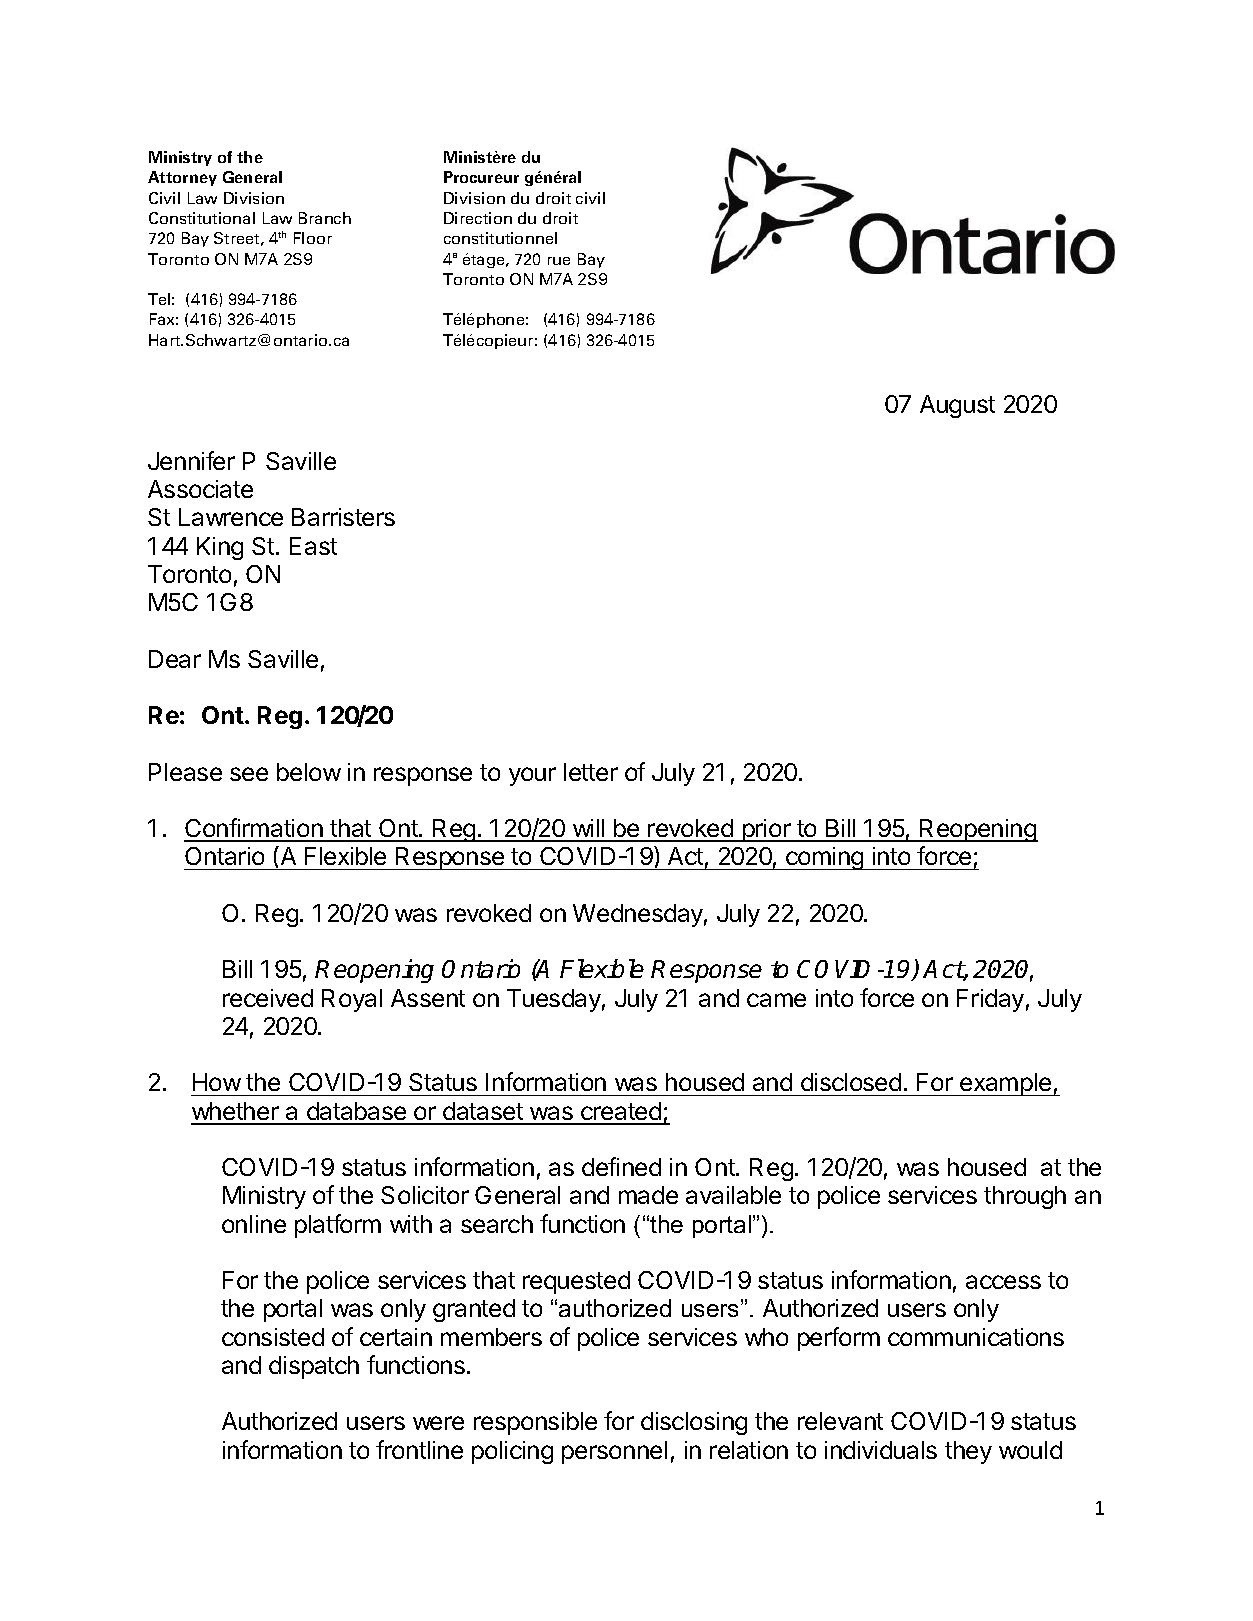 The image size is (1253, 1621). What do you see at coordinates (314, 1367) in the image?
I see `dispatch` at bounding box center [314, 1367].
